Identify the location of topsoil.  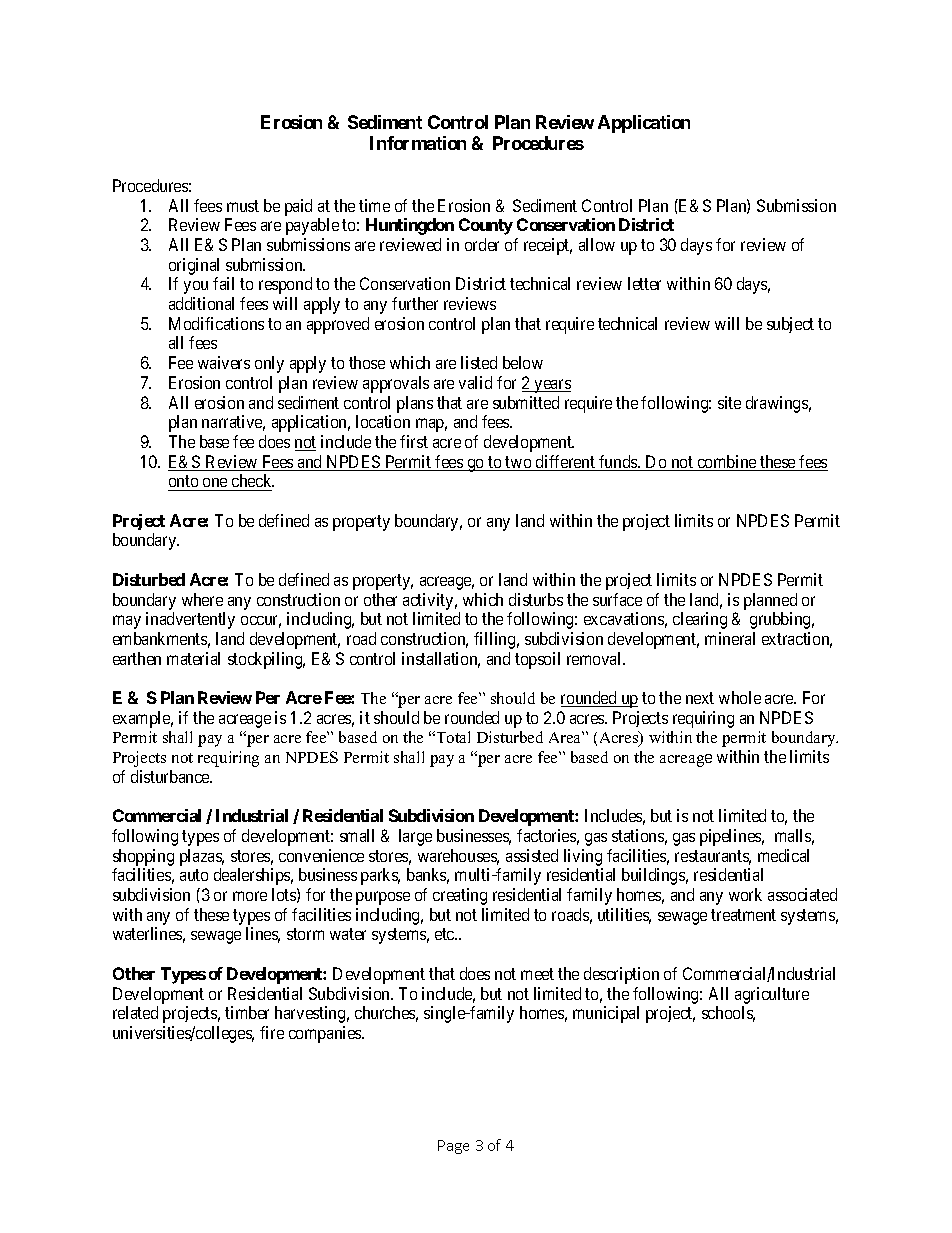
(537, 660).
